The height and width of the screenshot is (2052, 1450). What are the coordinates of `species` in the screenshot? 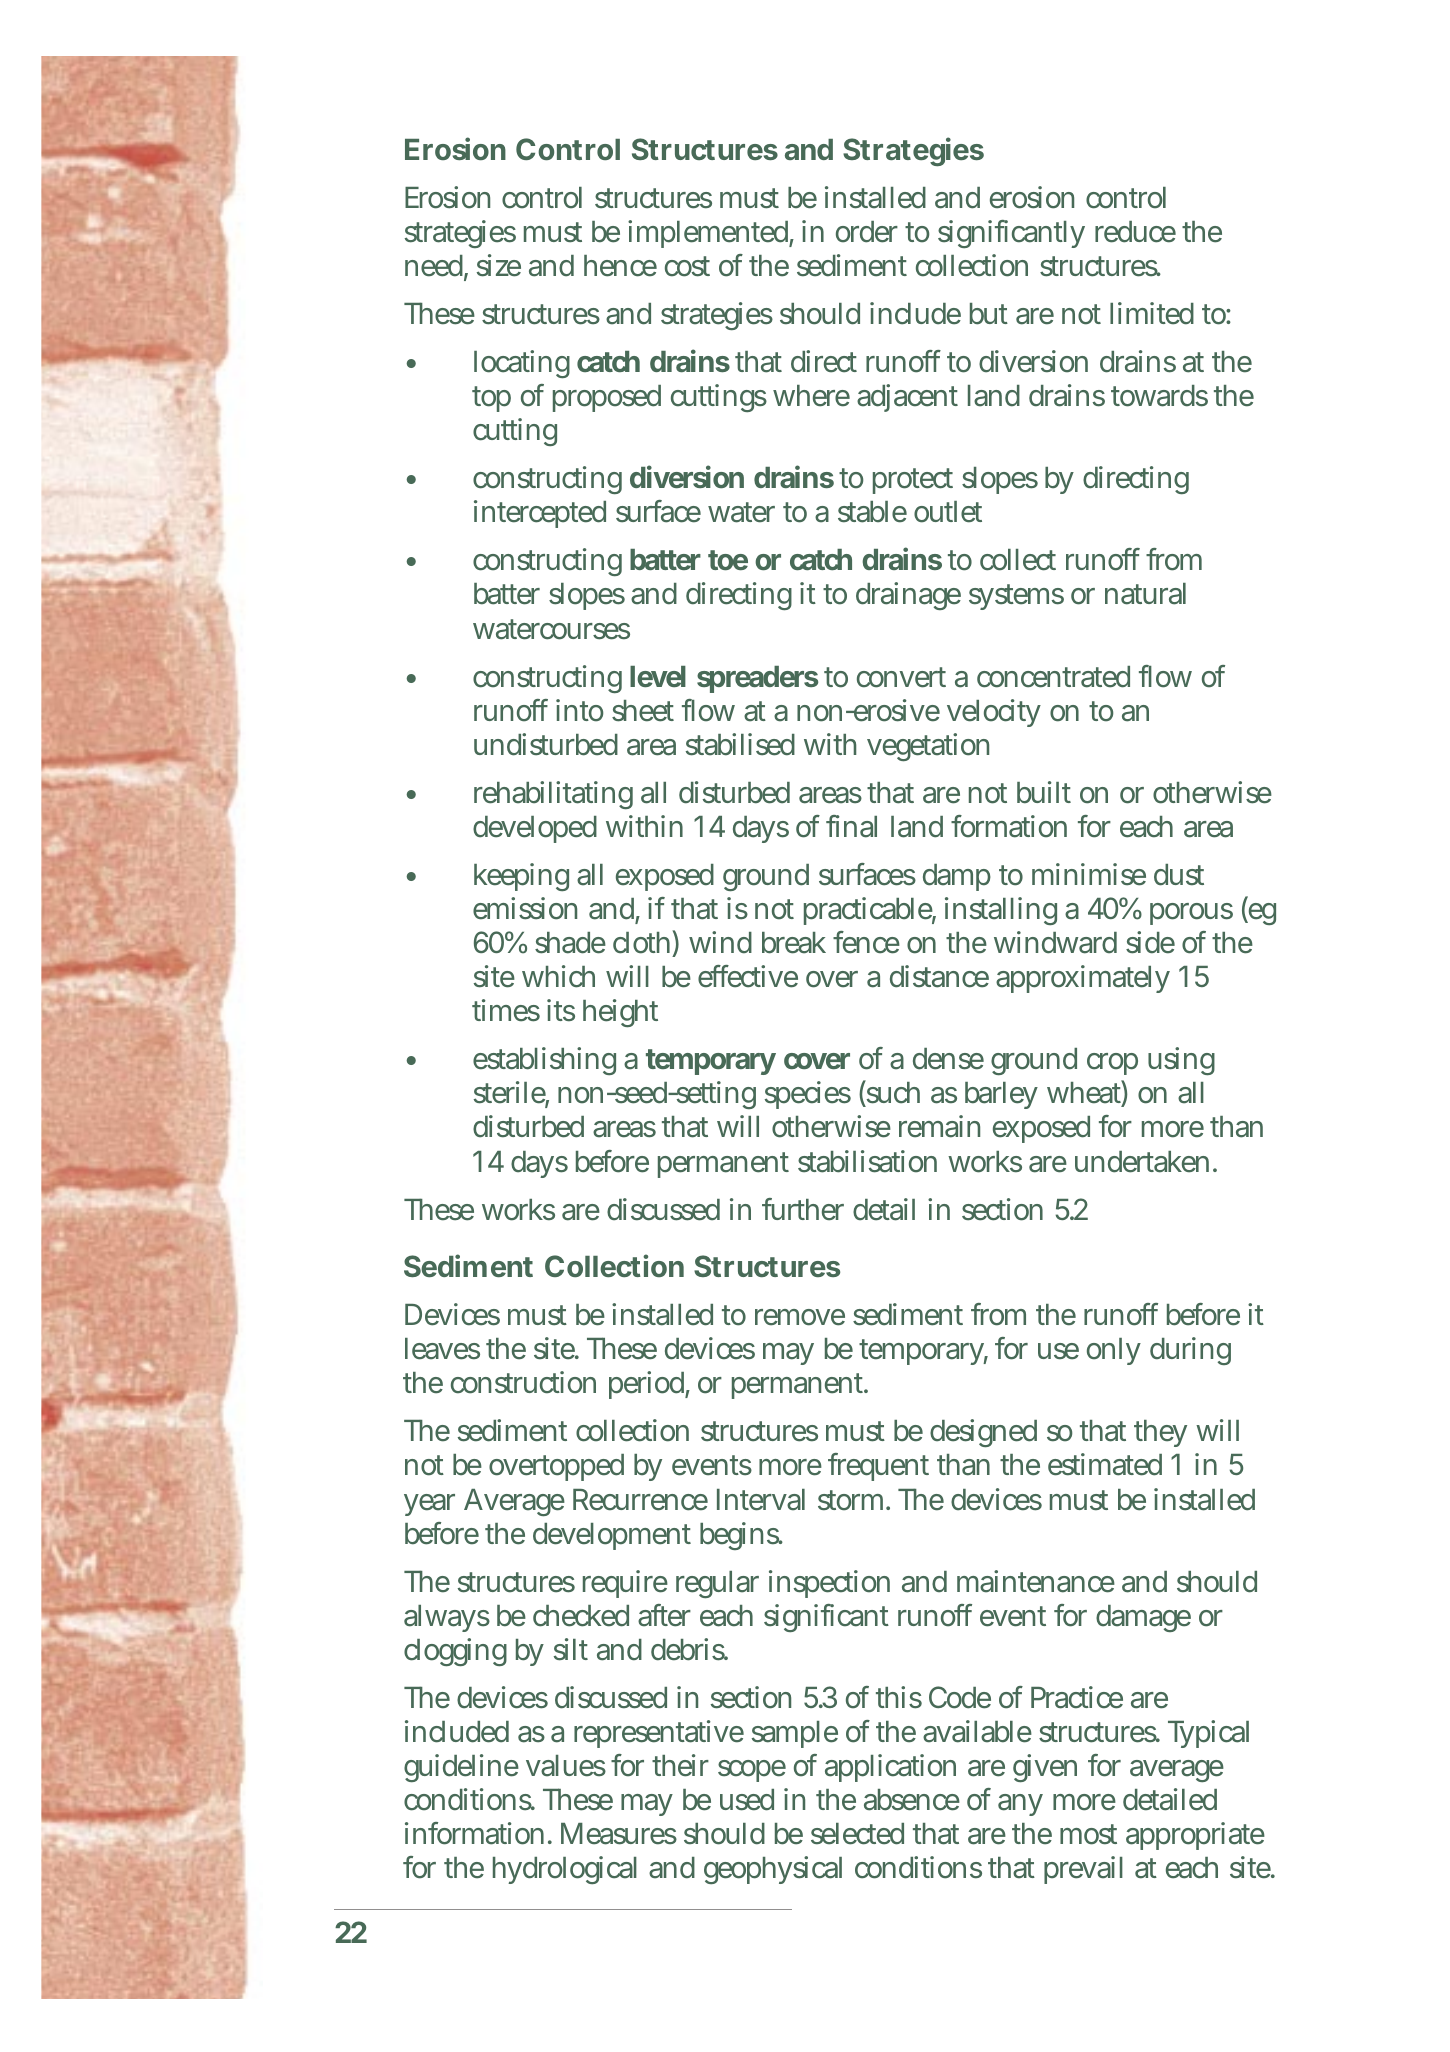 It's located at (808, 1095).
